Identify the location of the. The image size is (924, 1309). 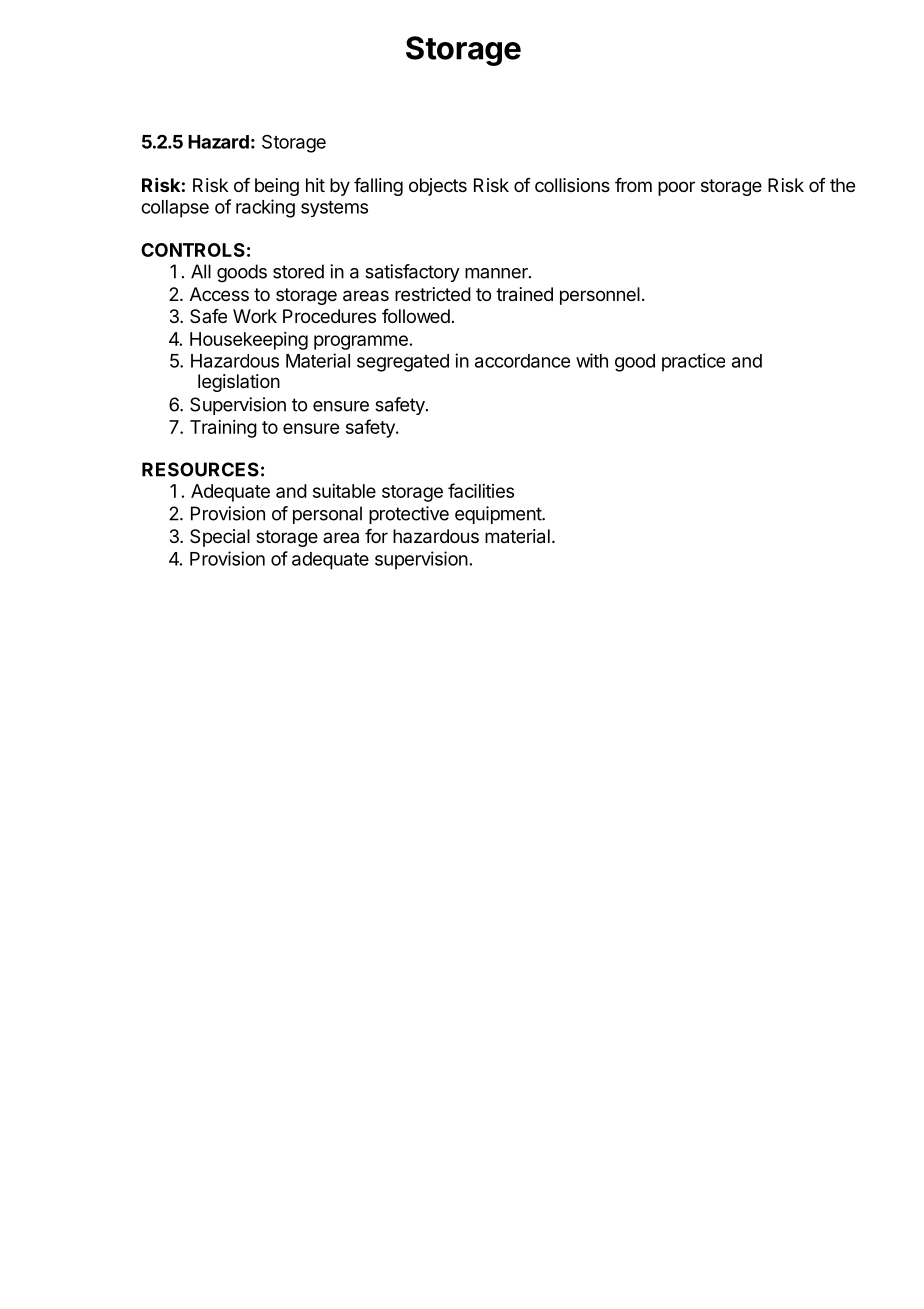
(842, 185).
